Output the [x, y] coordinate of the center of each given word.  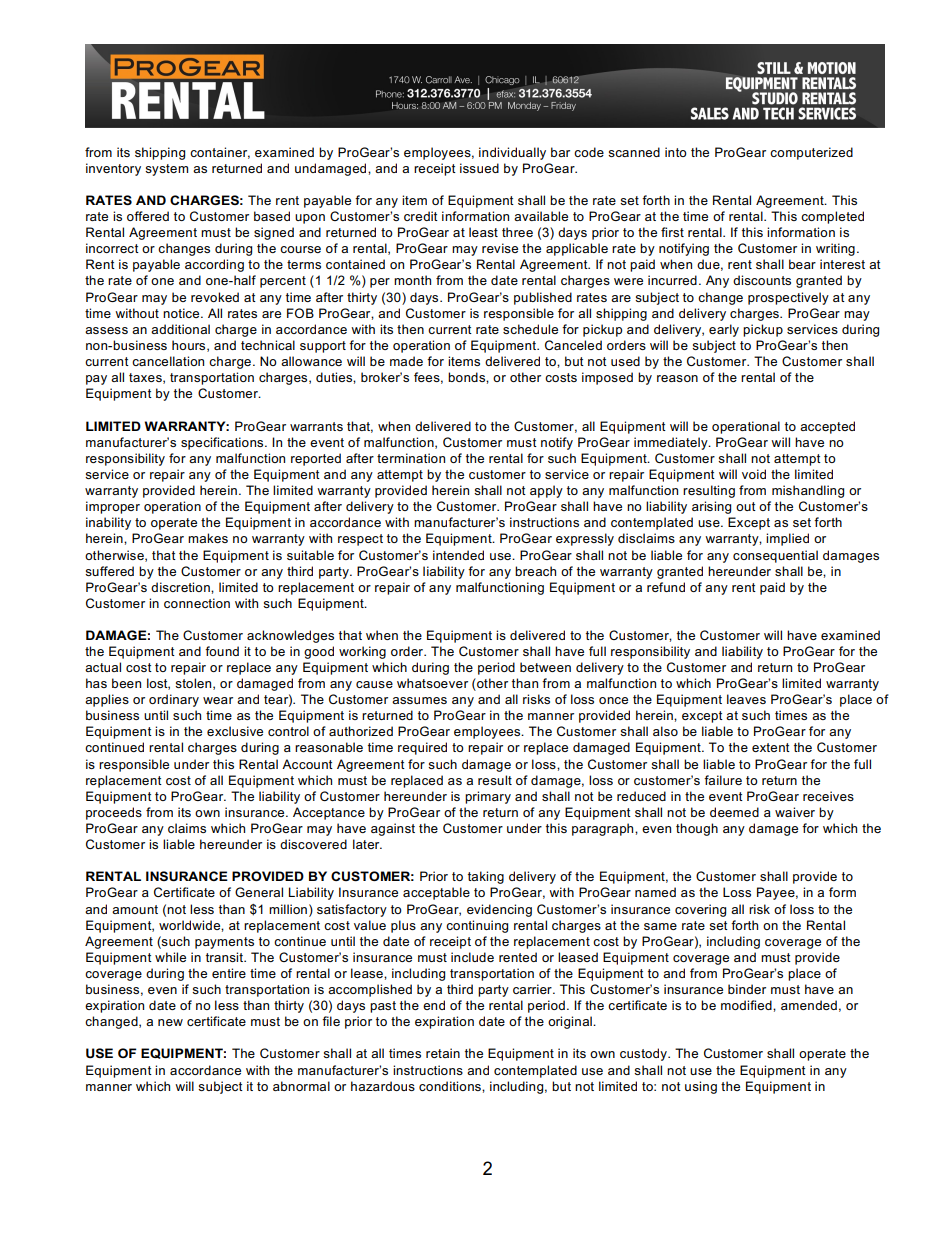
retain [443, 1053]
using [701, 1087]
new [170, 1022]
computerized [811, 153]
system [166, 170]
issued [479, 168]
